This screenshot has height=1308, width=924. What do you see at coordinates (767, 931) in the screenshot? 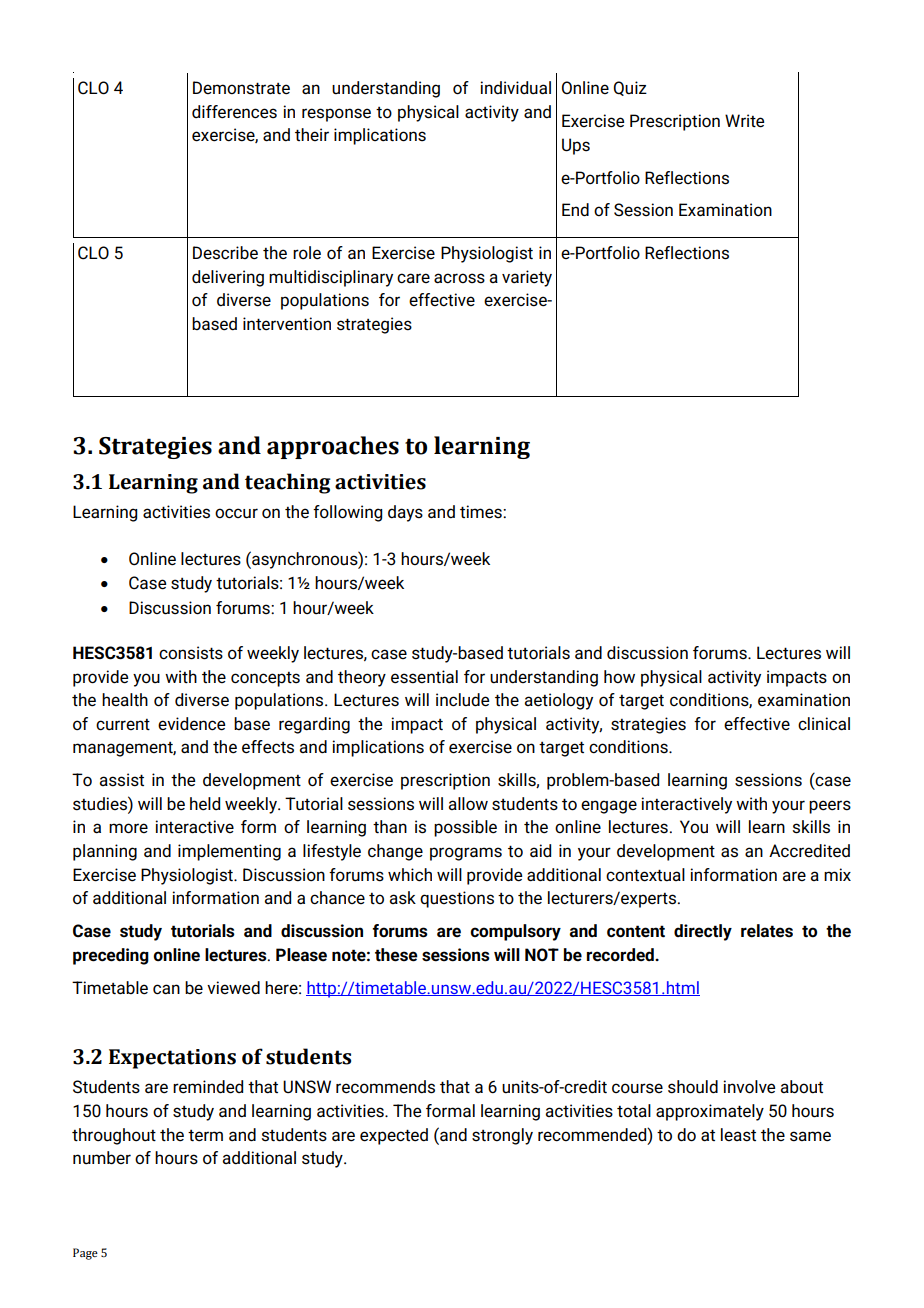
I see `relates` at bounding box center [767, 931].
